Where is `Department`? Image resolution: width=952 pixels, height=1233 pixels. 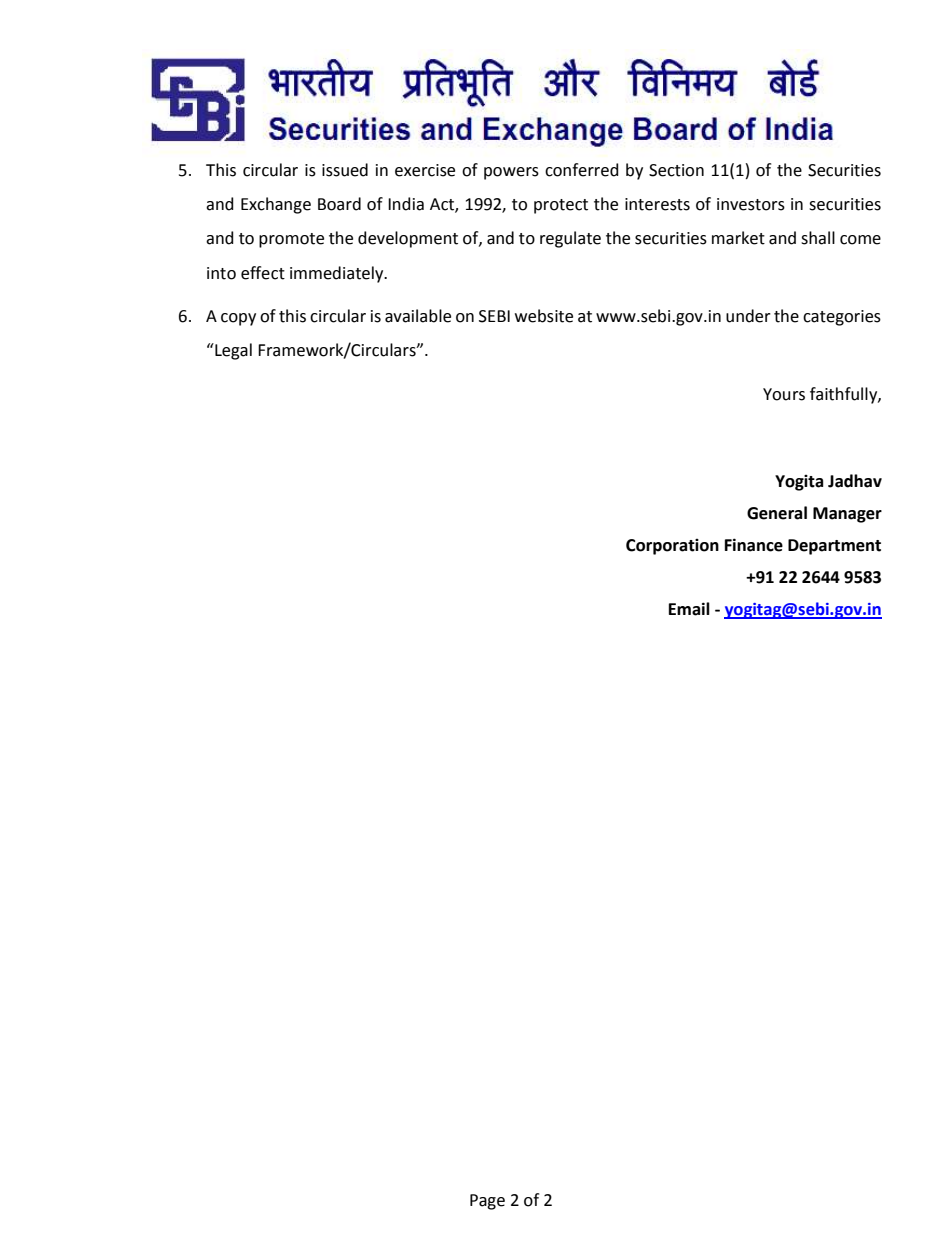 Department is located at coordinates (834, 547).
